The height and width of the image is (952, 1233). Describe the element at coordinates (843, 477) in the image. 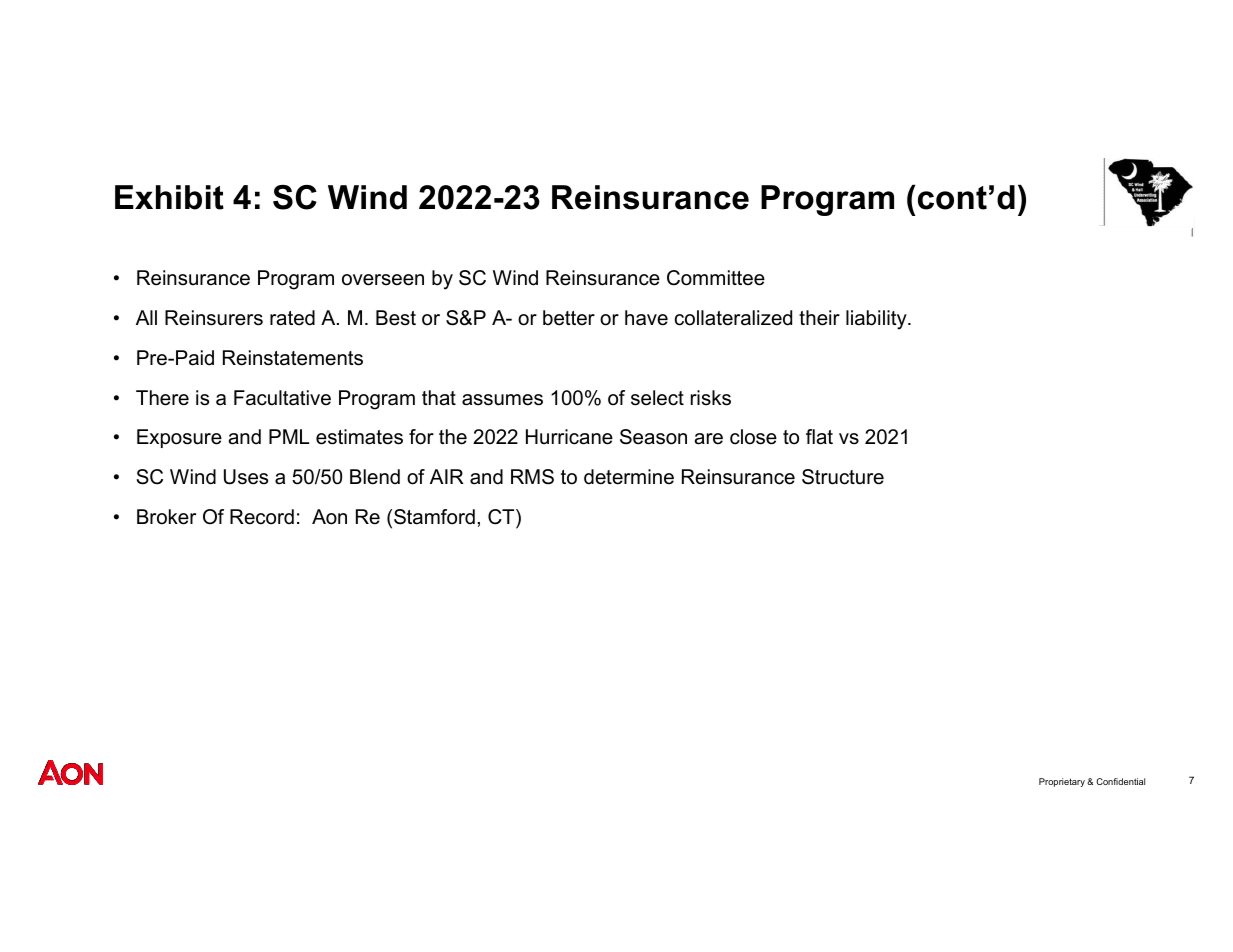

I see `Structure` at that location.
